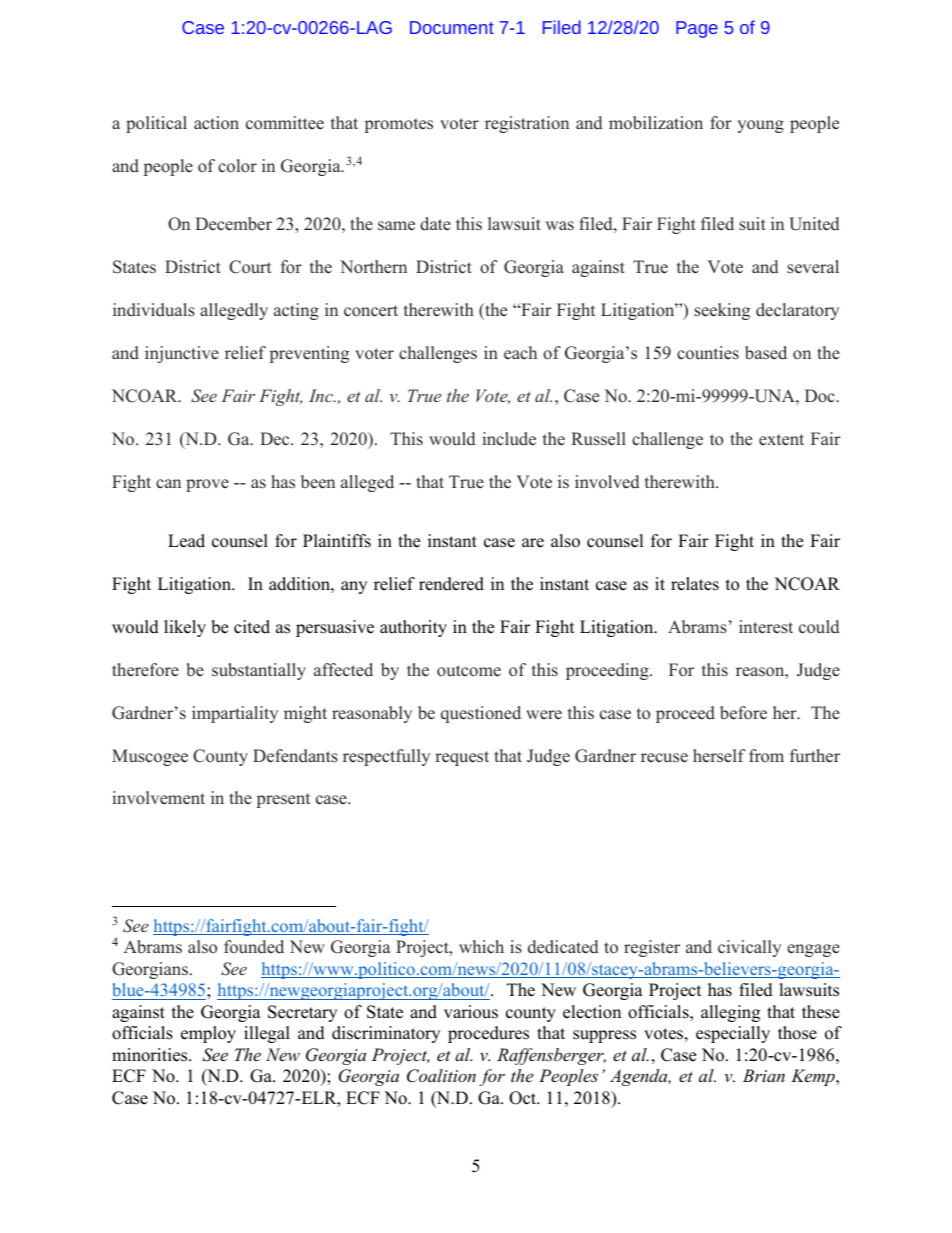 The image size is (952, 1233). Describe the element at coordinates (216, 122) in the screenshot. I see `action` at that location.
